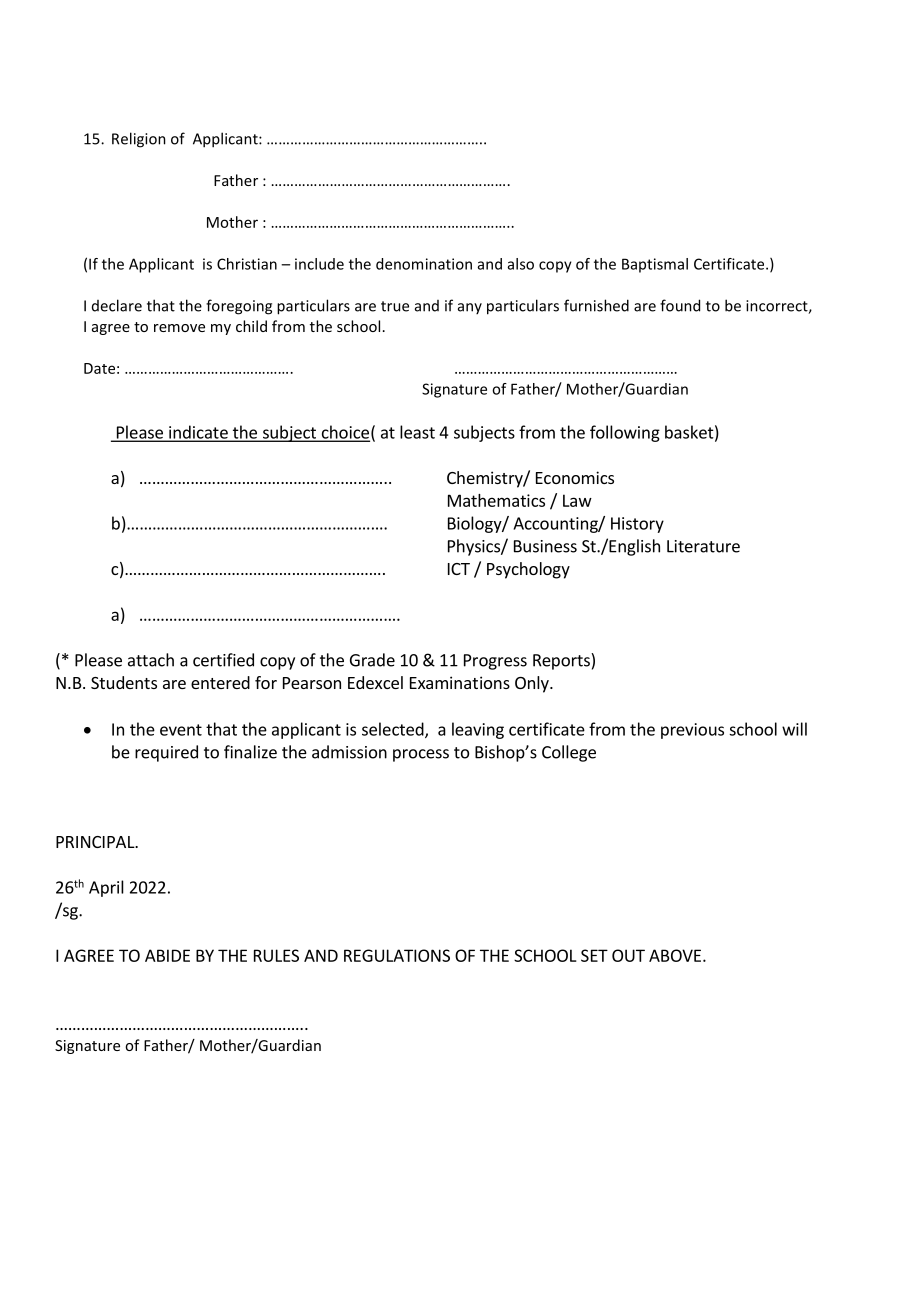 The image size is (924, 1308). What do you see at coordinates (139, 140) in the screenshot?
I see `Religion` at bounding box center [139, 140].
